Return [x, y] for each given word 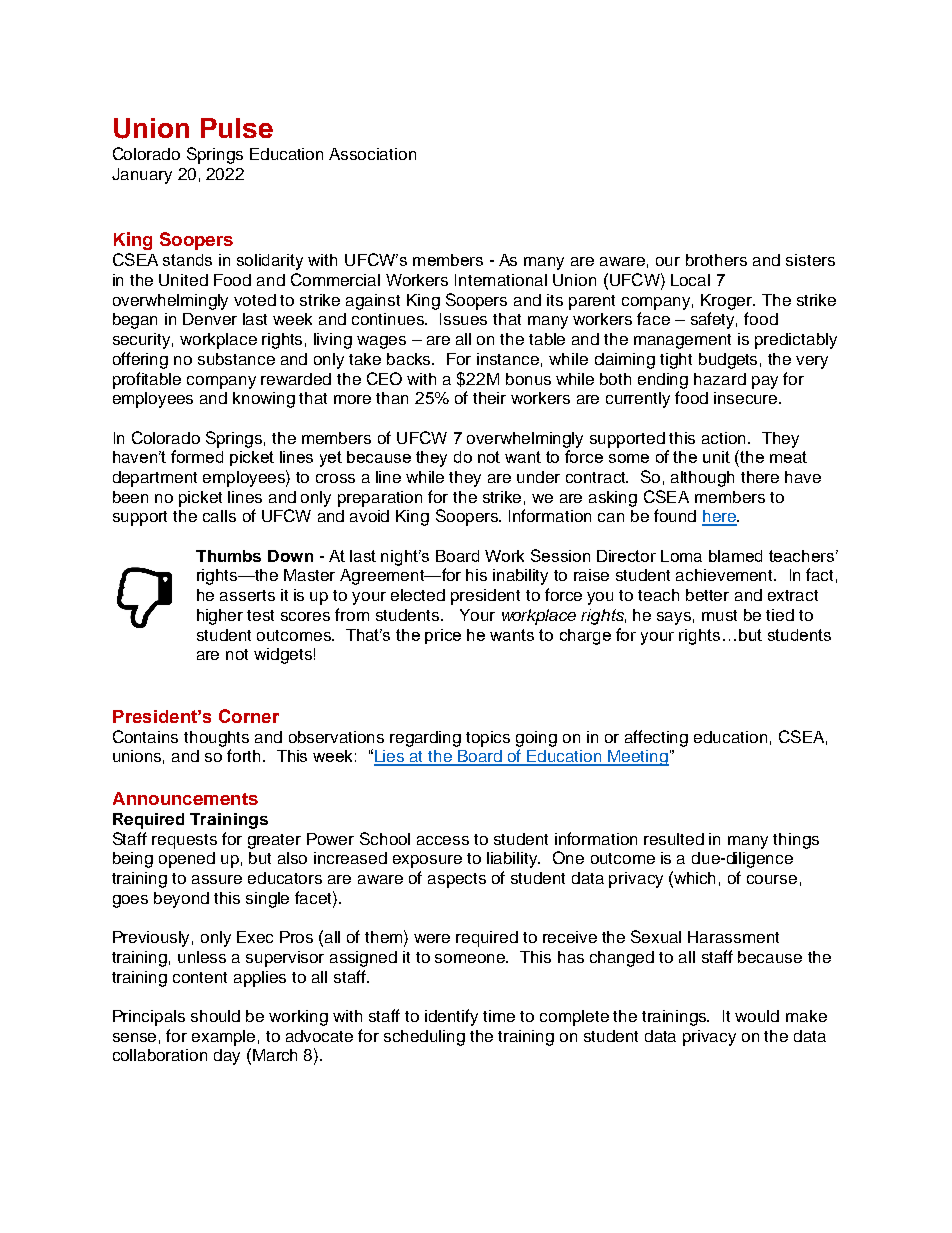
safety [714, 320]
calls [219, 516]
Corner [249, 716]
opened [187, 860]
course [772, 879]
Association [372, 154]
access [443, 840]
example [223, 1038]
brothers [716, 260]
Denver [210, 319]
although [702, 479]
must [719, 615]
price [443, 636]
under [538, 477]
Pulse [237, 128]
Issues [463, 319]
